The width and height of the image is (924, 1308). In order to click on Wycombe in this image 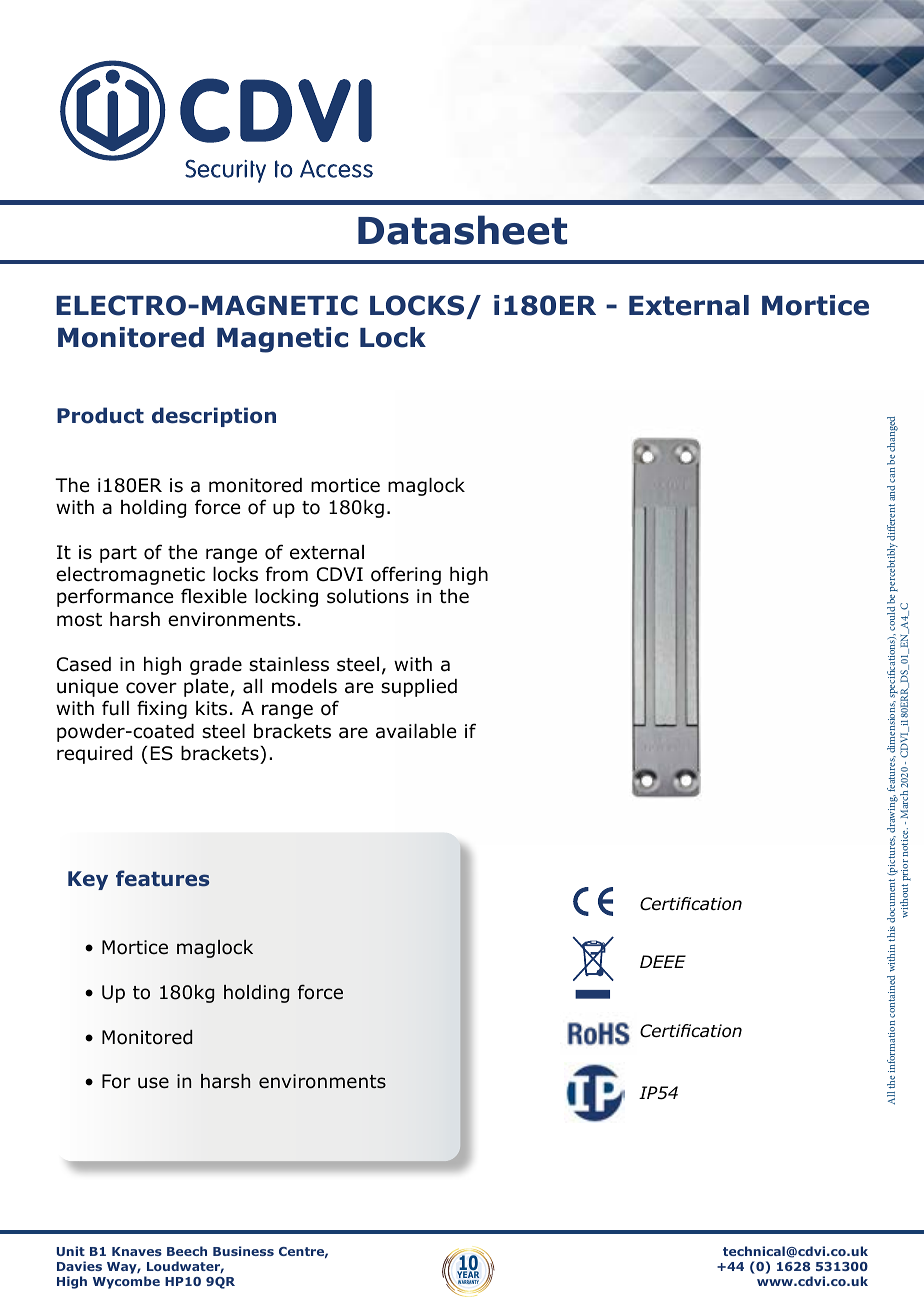, I will do `click(126, 1282)`.
